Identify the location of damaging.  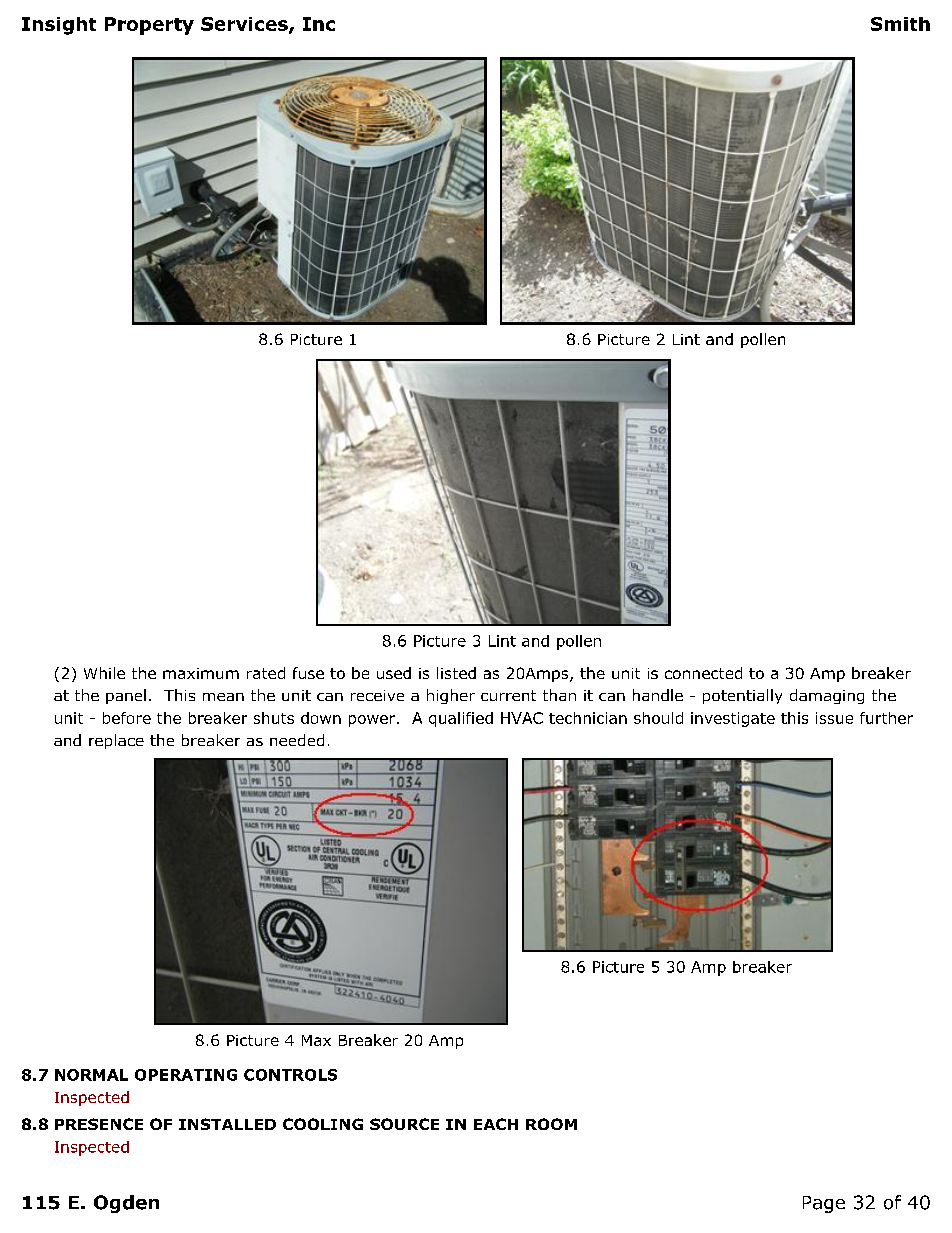
(827, 696).
